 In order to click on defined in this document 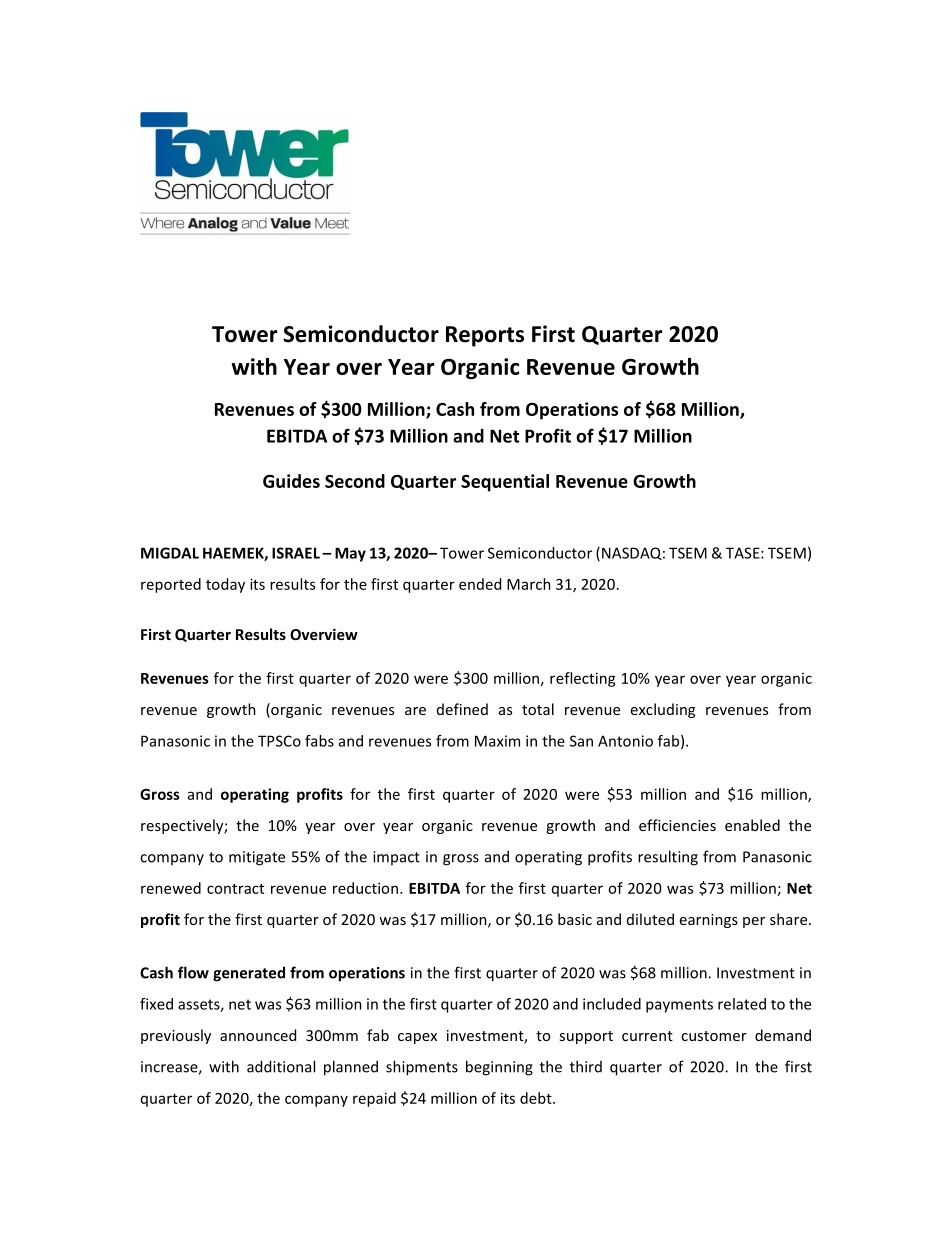, I will do `click(462, 709)`.
